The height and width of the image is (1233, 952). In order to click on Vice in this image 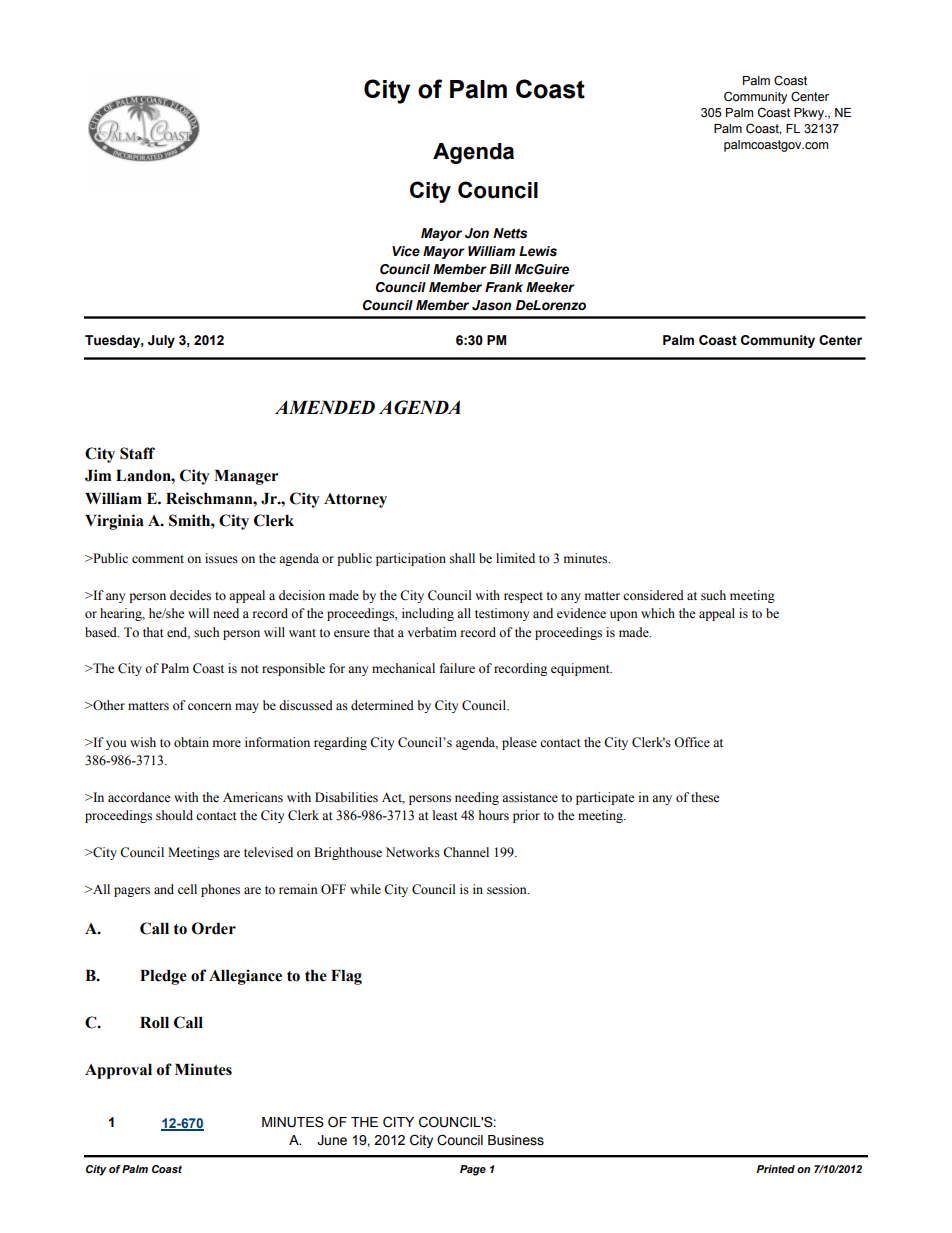, I will do `click(406, 251)`.
